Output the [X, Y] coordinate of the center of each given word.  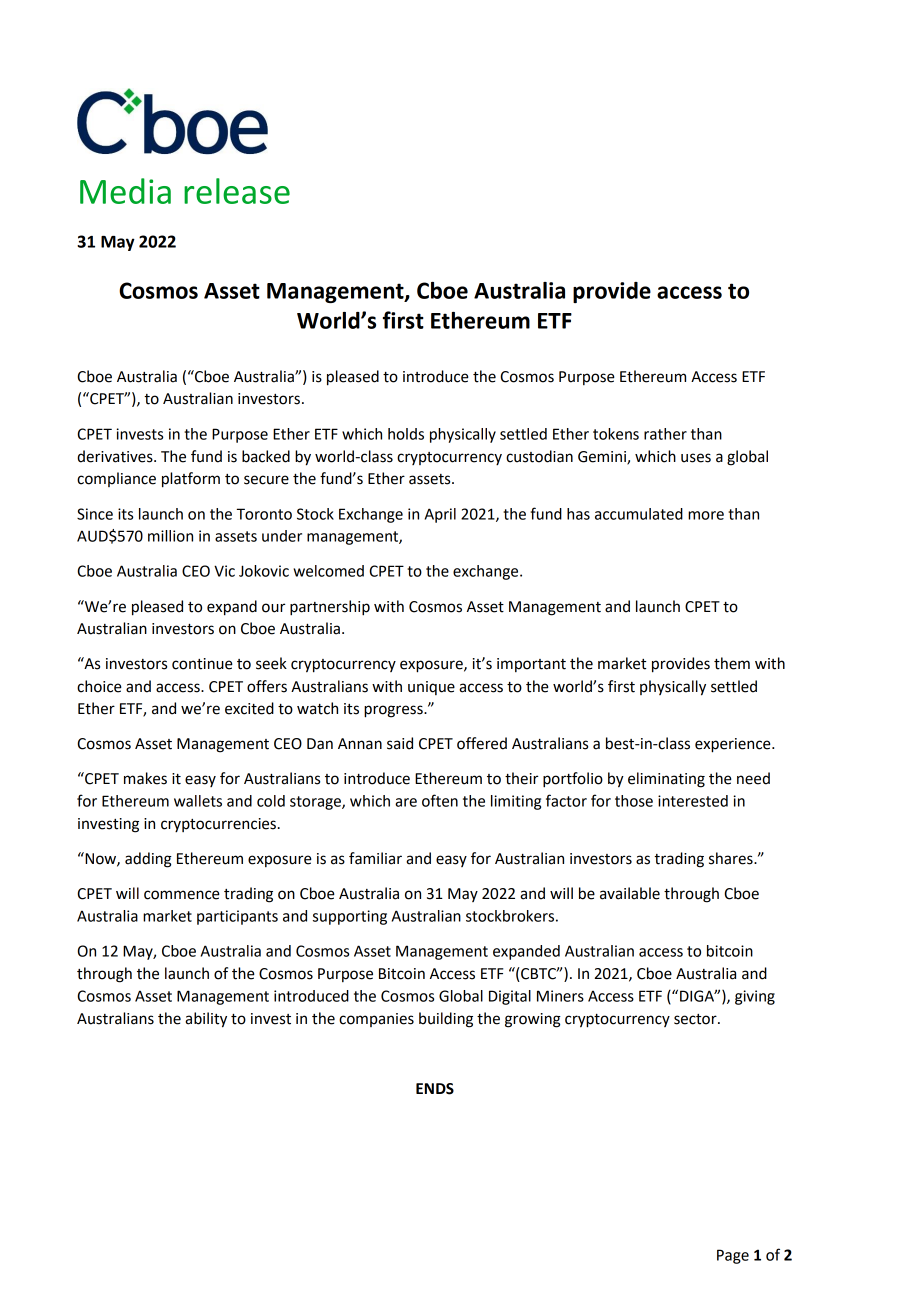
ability [206, 1020]
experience [734, 745]
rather [665, 434]
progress [394, 711]
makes [145, 778]
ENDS [435, 1089]
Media [125, 191]
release [237, 191]
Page [733, 1256]
